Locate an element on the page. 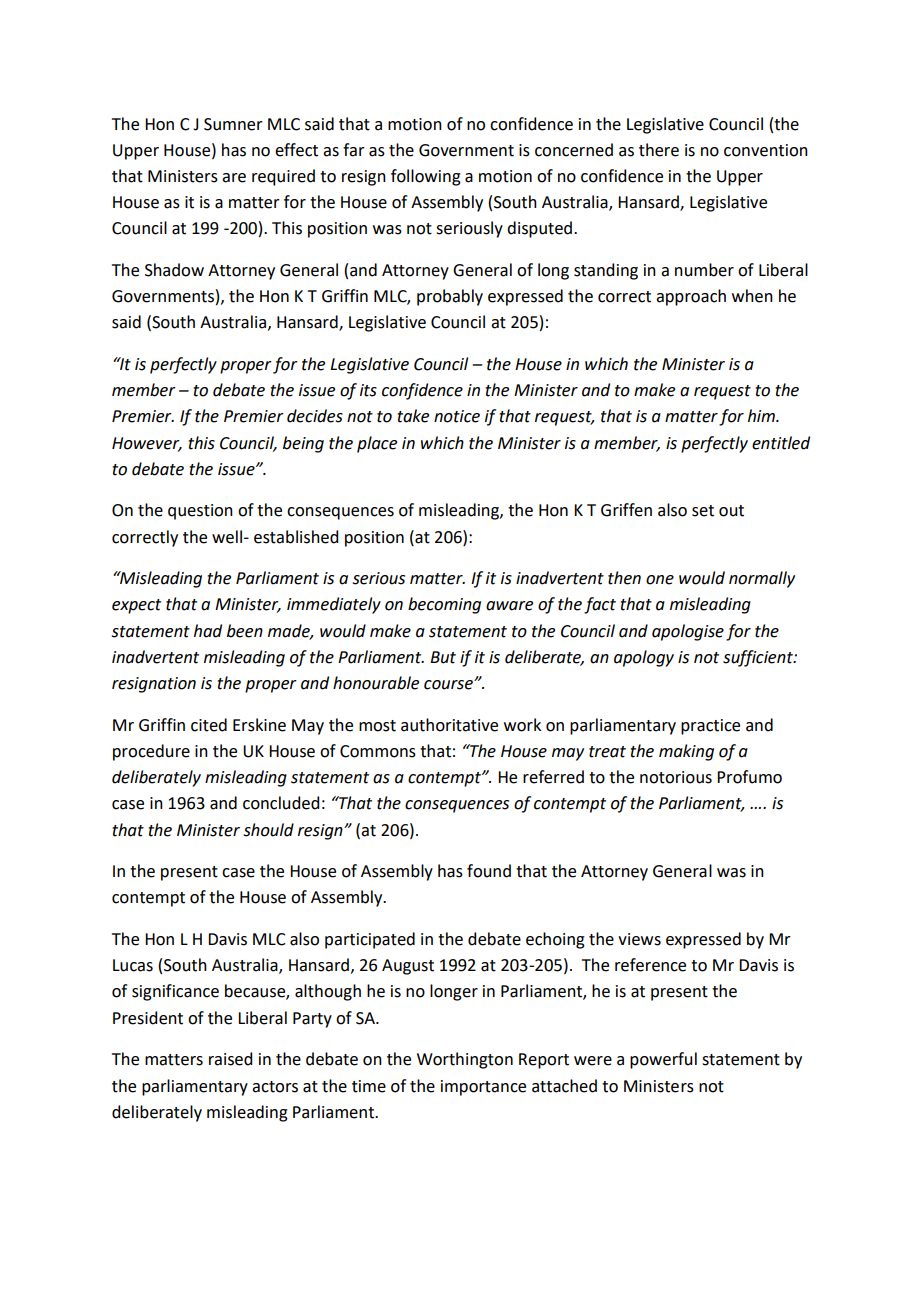 The height and width of the page is (1308, 924). becoming is located at coordinates (444, 605).
